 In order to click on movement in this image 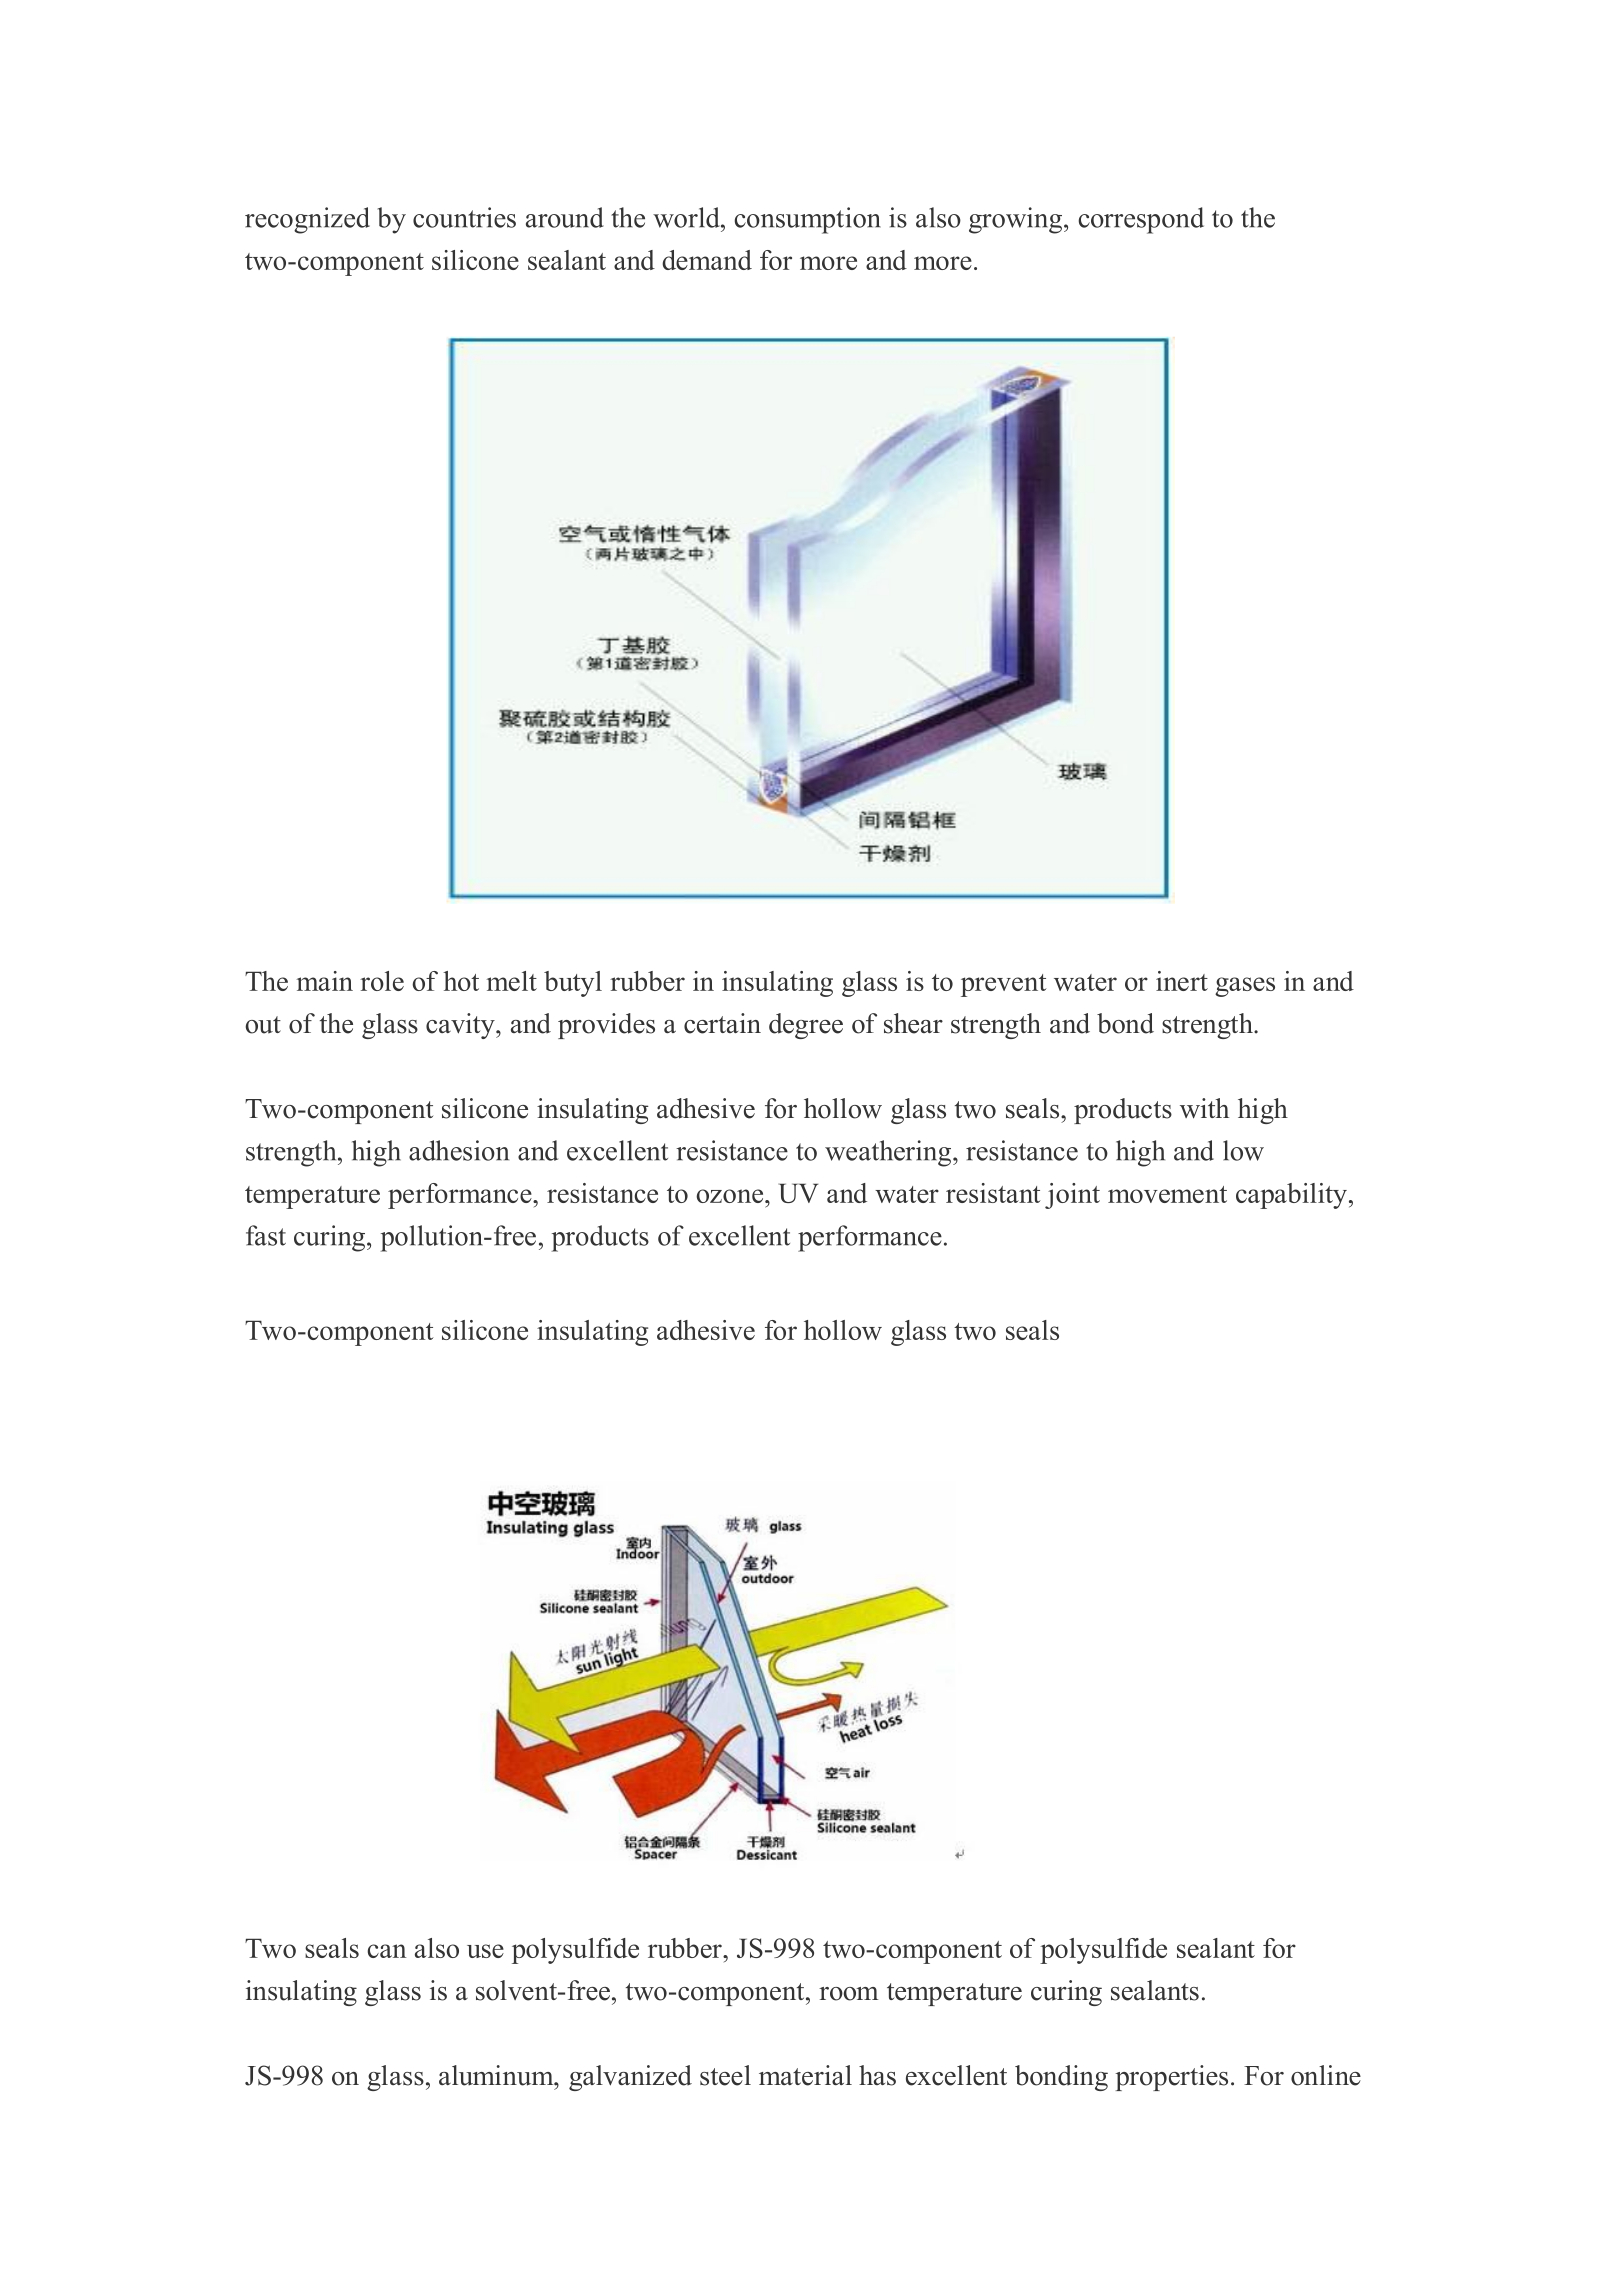, I will do `click(1167, 1194)`.
